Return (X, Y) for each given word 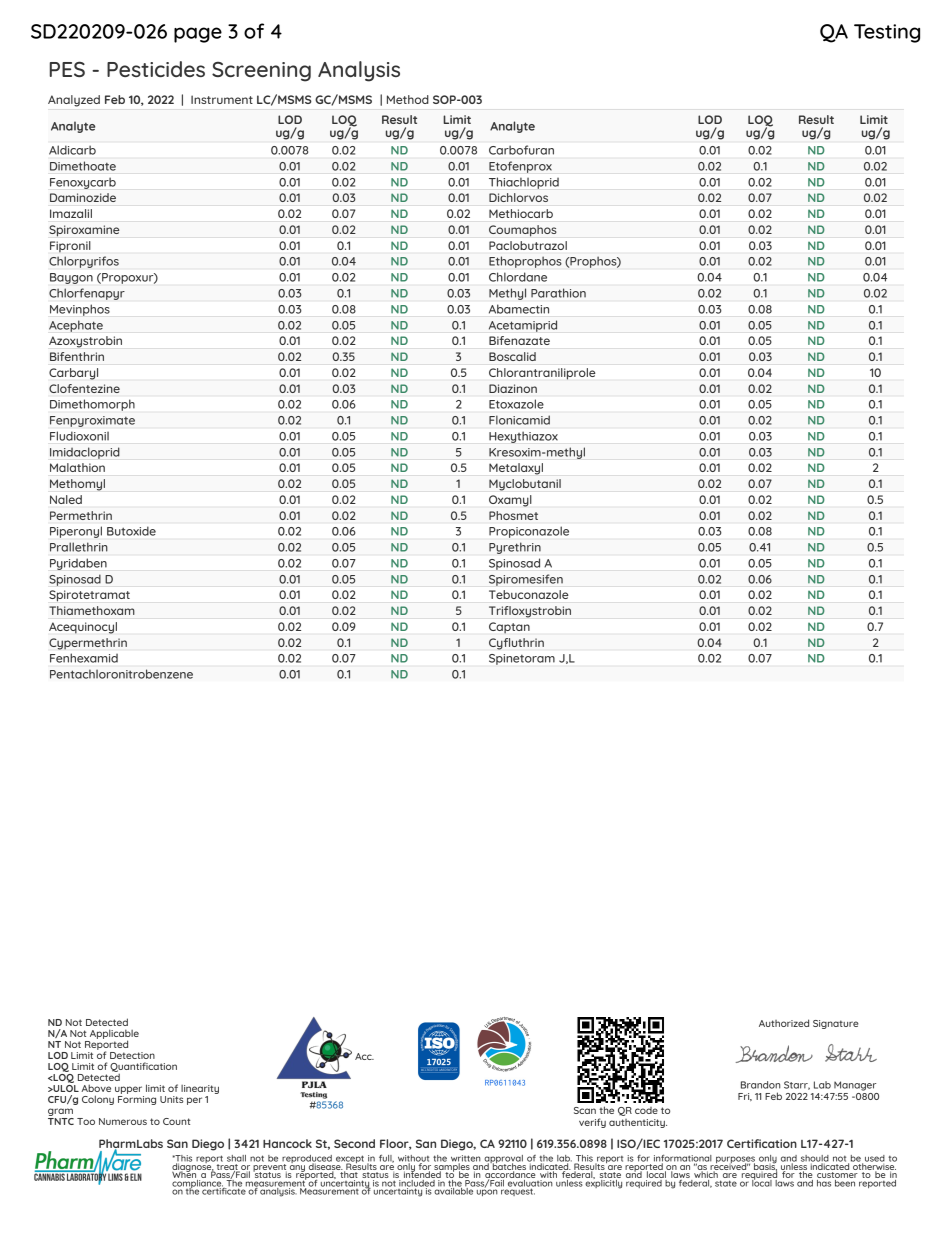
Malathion (77, 467)
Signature (836, 1024)
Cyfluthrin (516, 644)
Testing (887, 33)
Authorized (784, 1023)
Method (408, 99)
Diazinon (513, 388)
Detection (132, 1055)
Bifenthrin (77, 356)
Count (177, 1121)
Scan (585, 1110)
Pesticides (156, 69)
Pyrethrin (515, 548)
